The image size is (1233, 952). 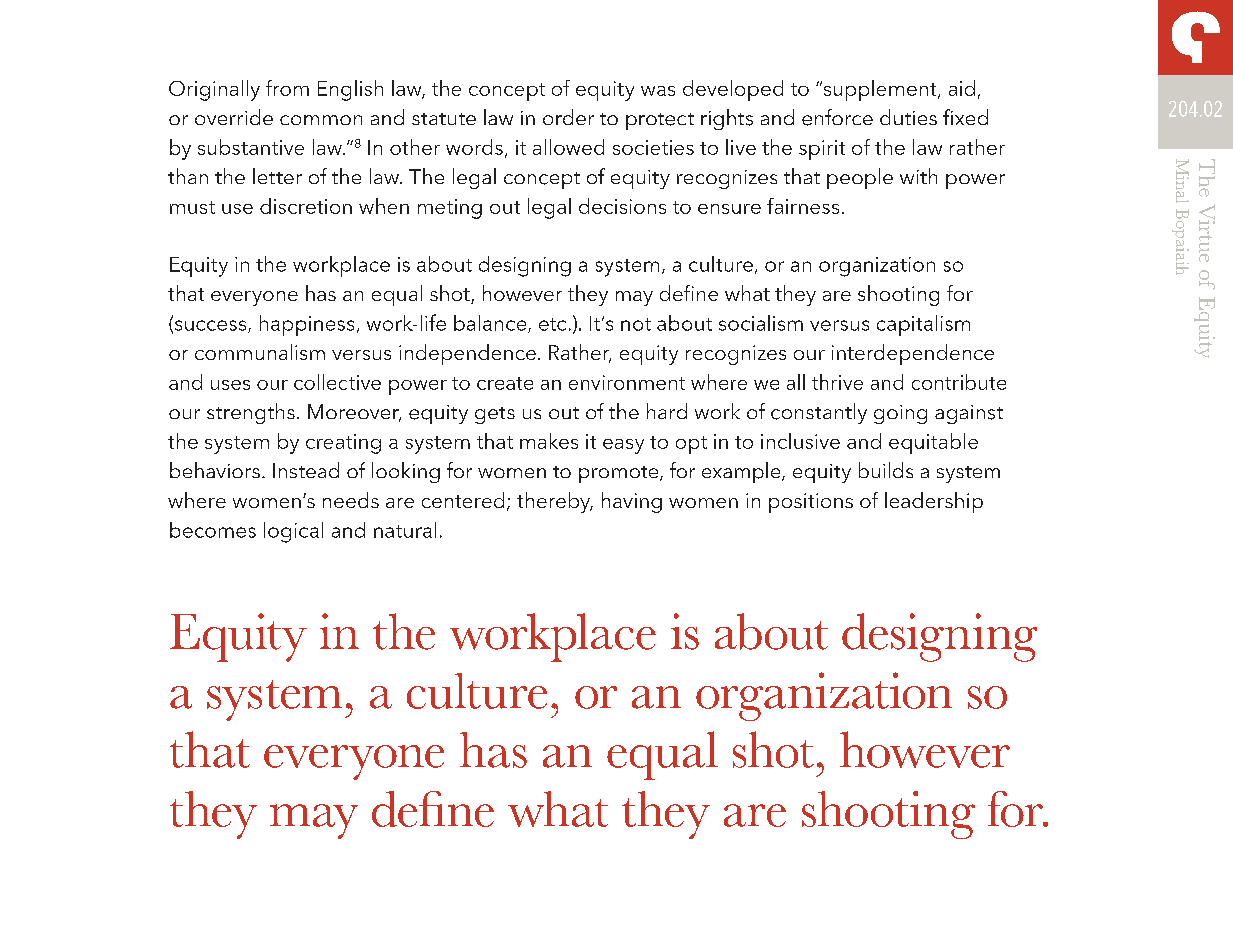 What do you see at coordinates (568, 117) in the image?
I see `order` at bounding box center [568, 117].
